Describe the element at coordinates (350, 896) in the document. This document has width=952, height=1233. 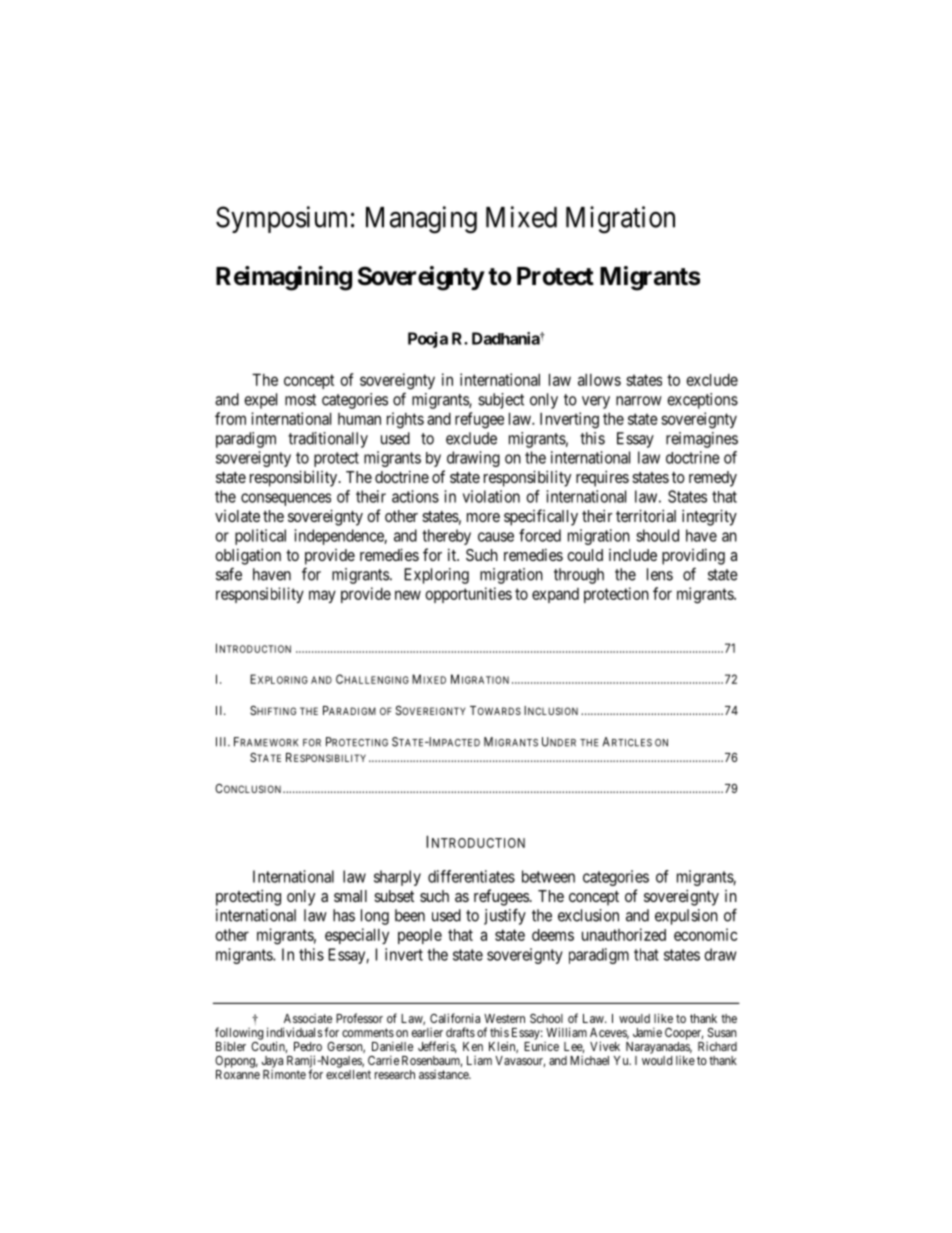
I see `small` at that location.
